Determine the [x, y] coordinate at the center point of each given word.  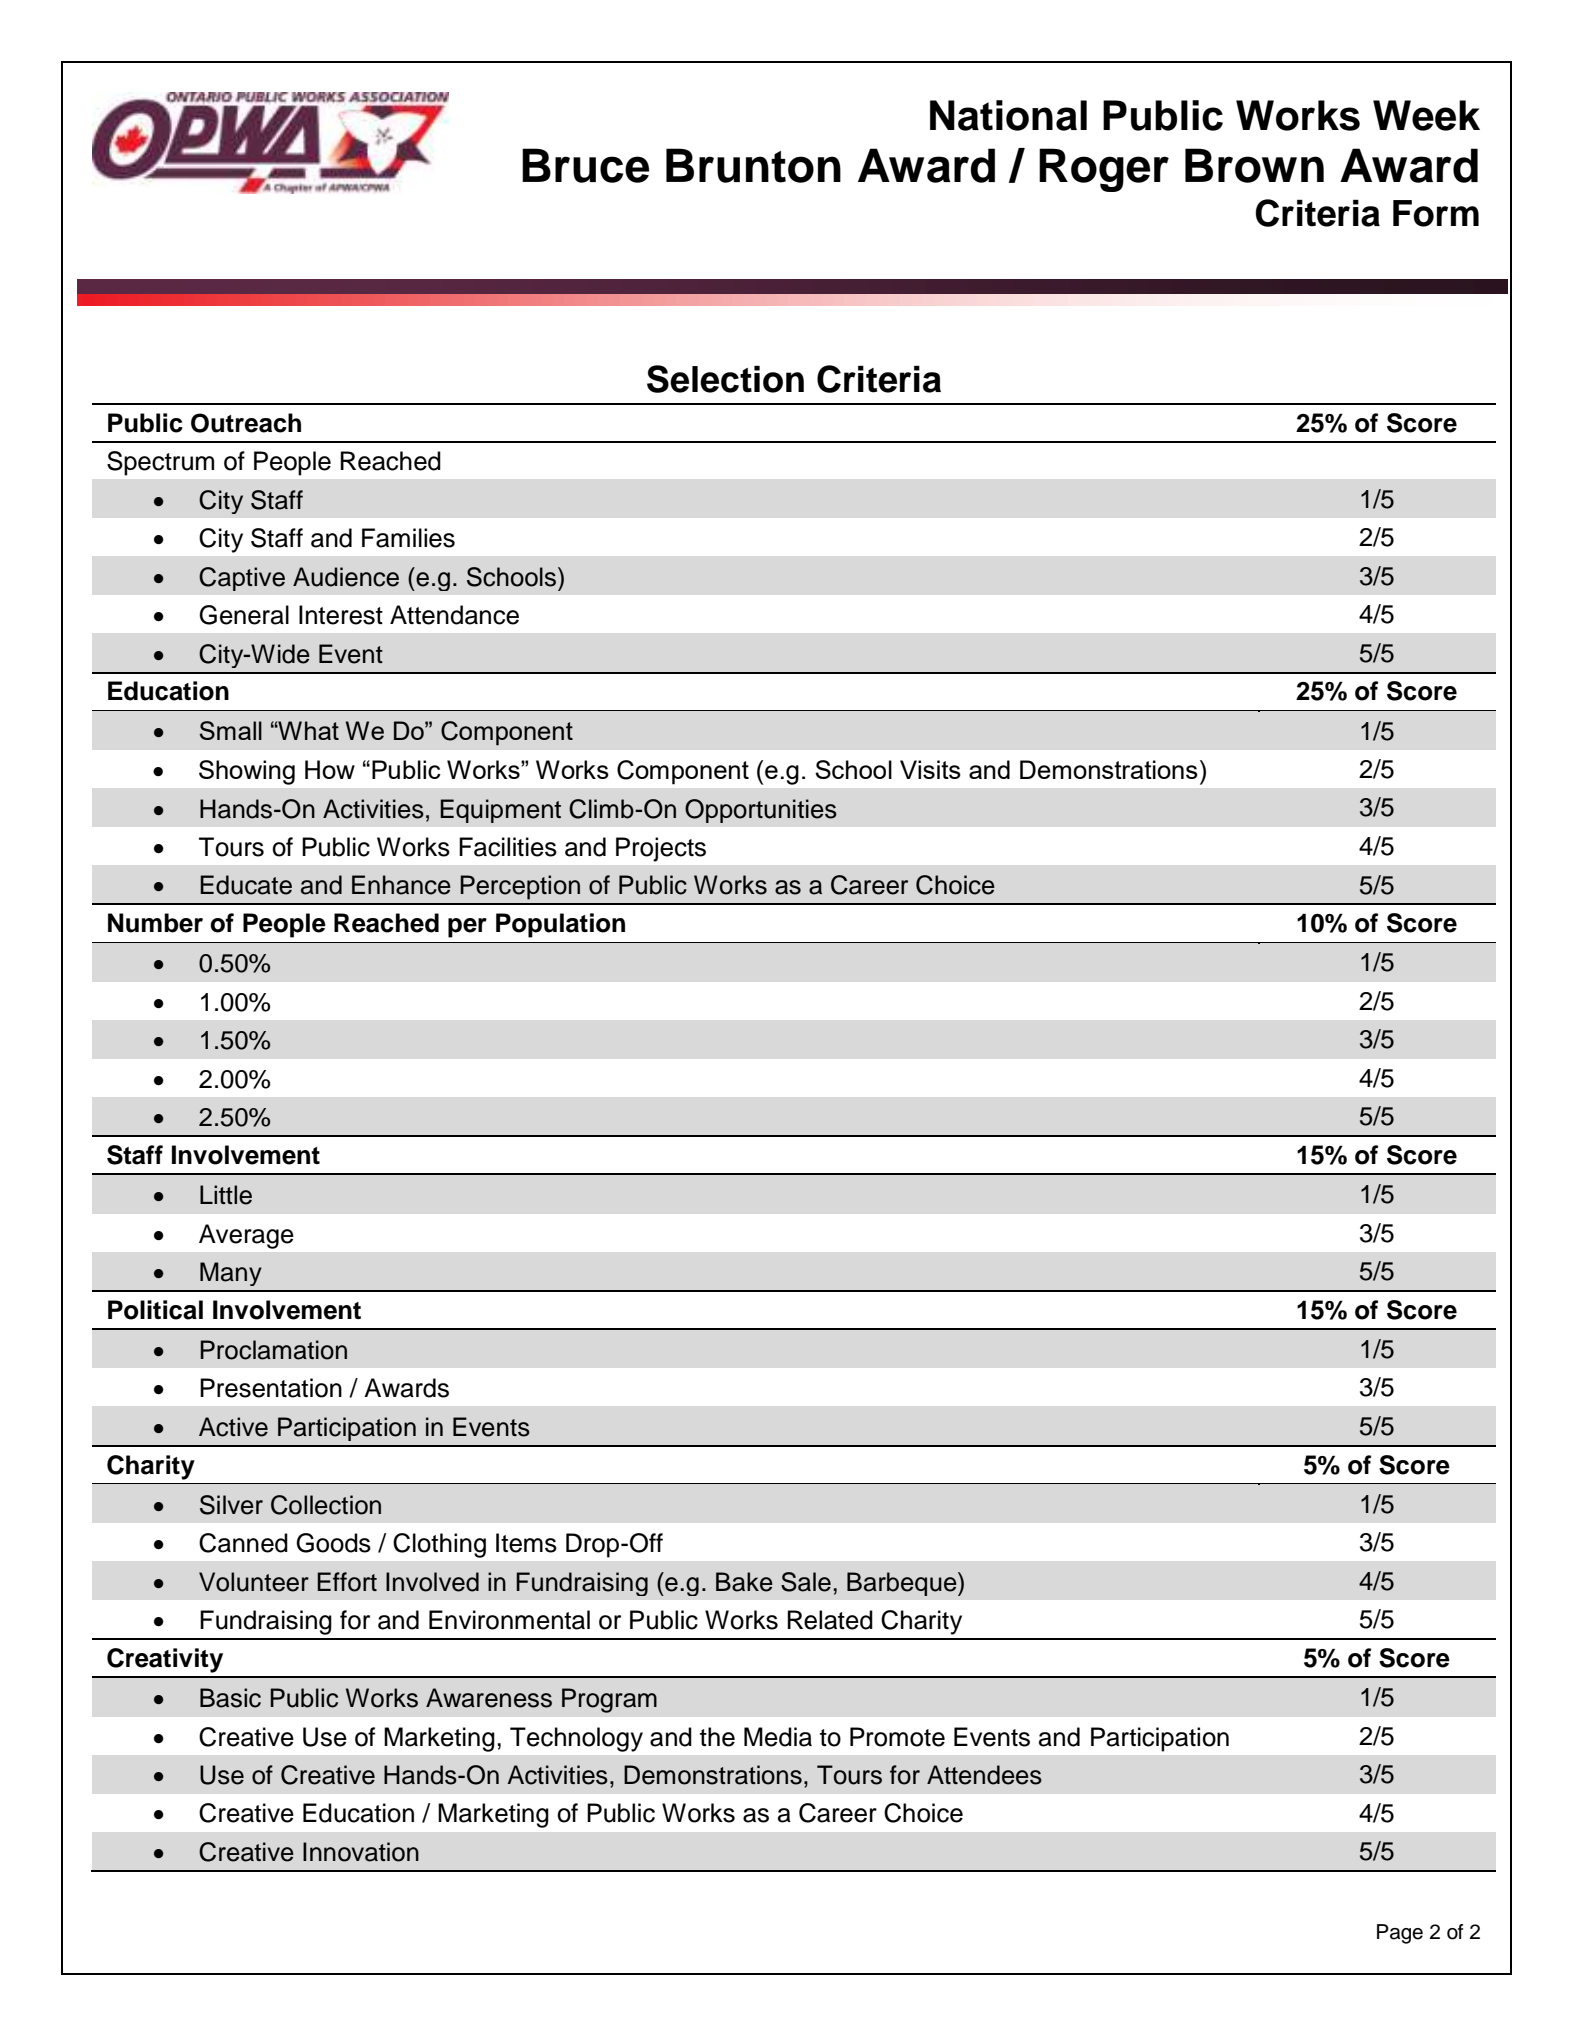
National [1008, 115]
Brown [1254, 165]
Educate [246, 885]
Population [560, 925]
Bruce [585, 165]
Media [778, 1737]
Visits [930, 769]
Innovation [361, 1852]
